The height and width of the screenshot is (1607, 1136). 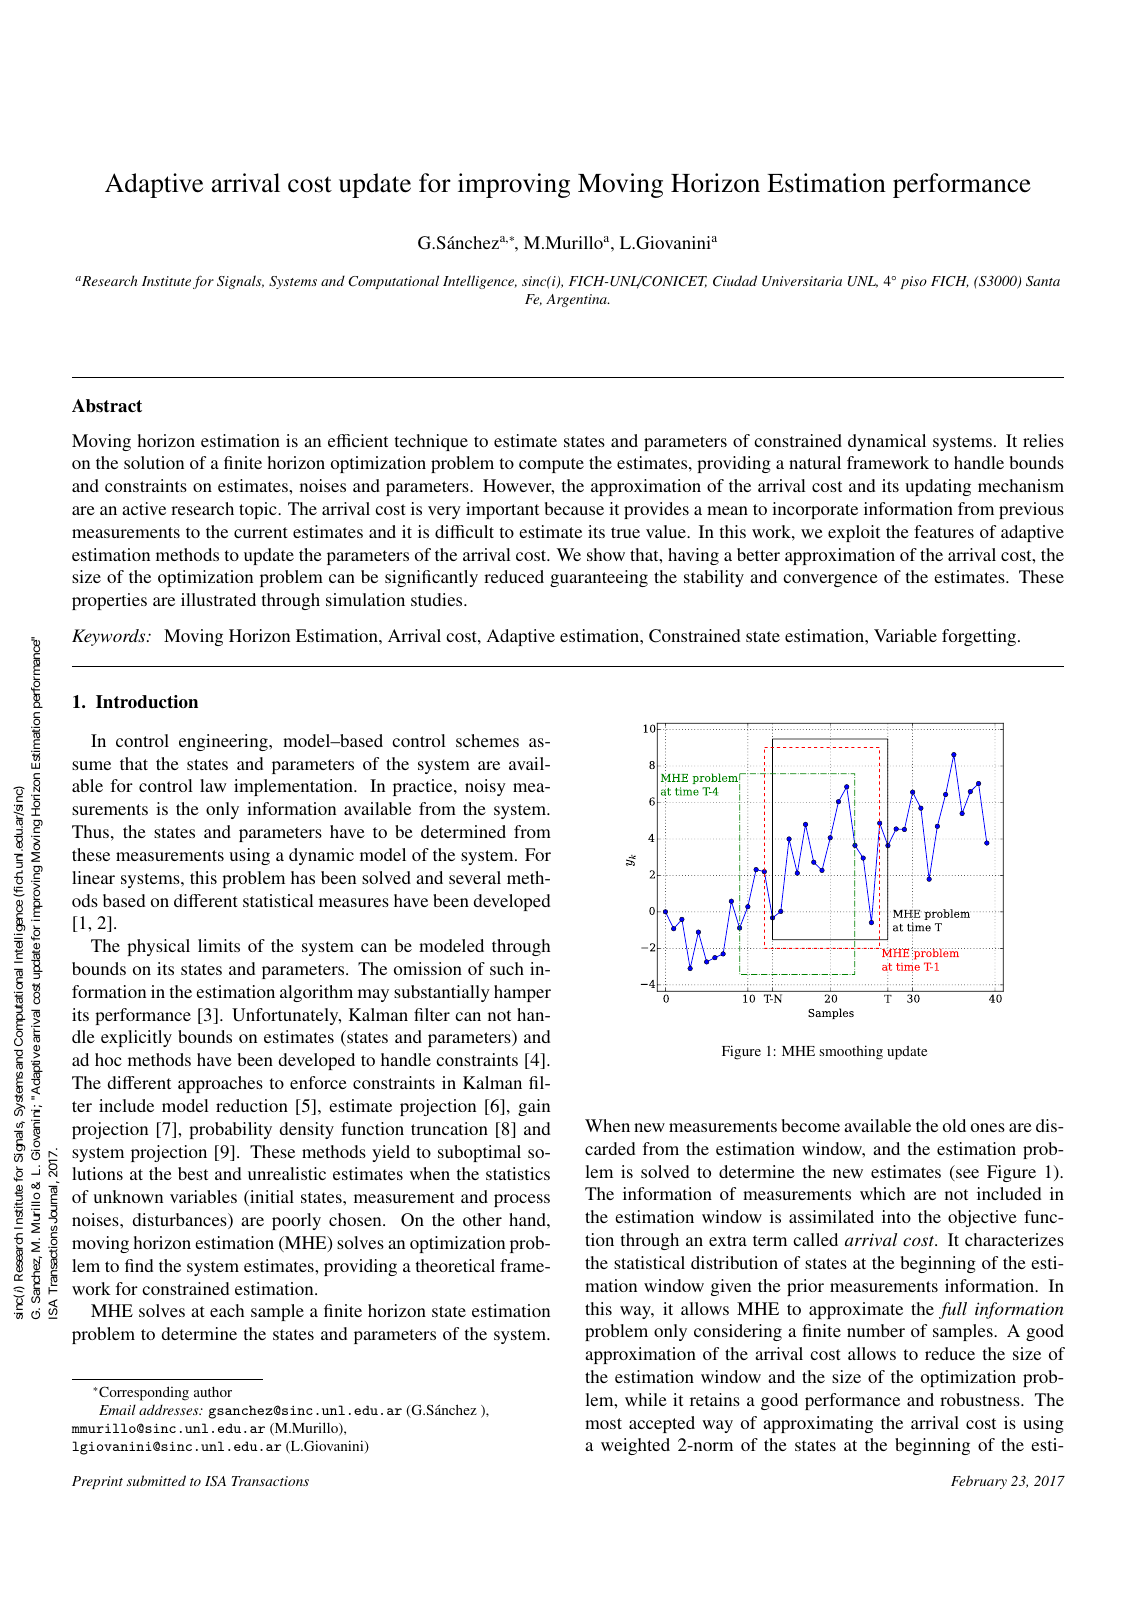 What do you see at coordinates (851, 1052) in the screenshot?
I see `smoothing` at bounding box center [851, 1052].
